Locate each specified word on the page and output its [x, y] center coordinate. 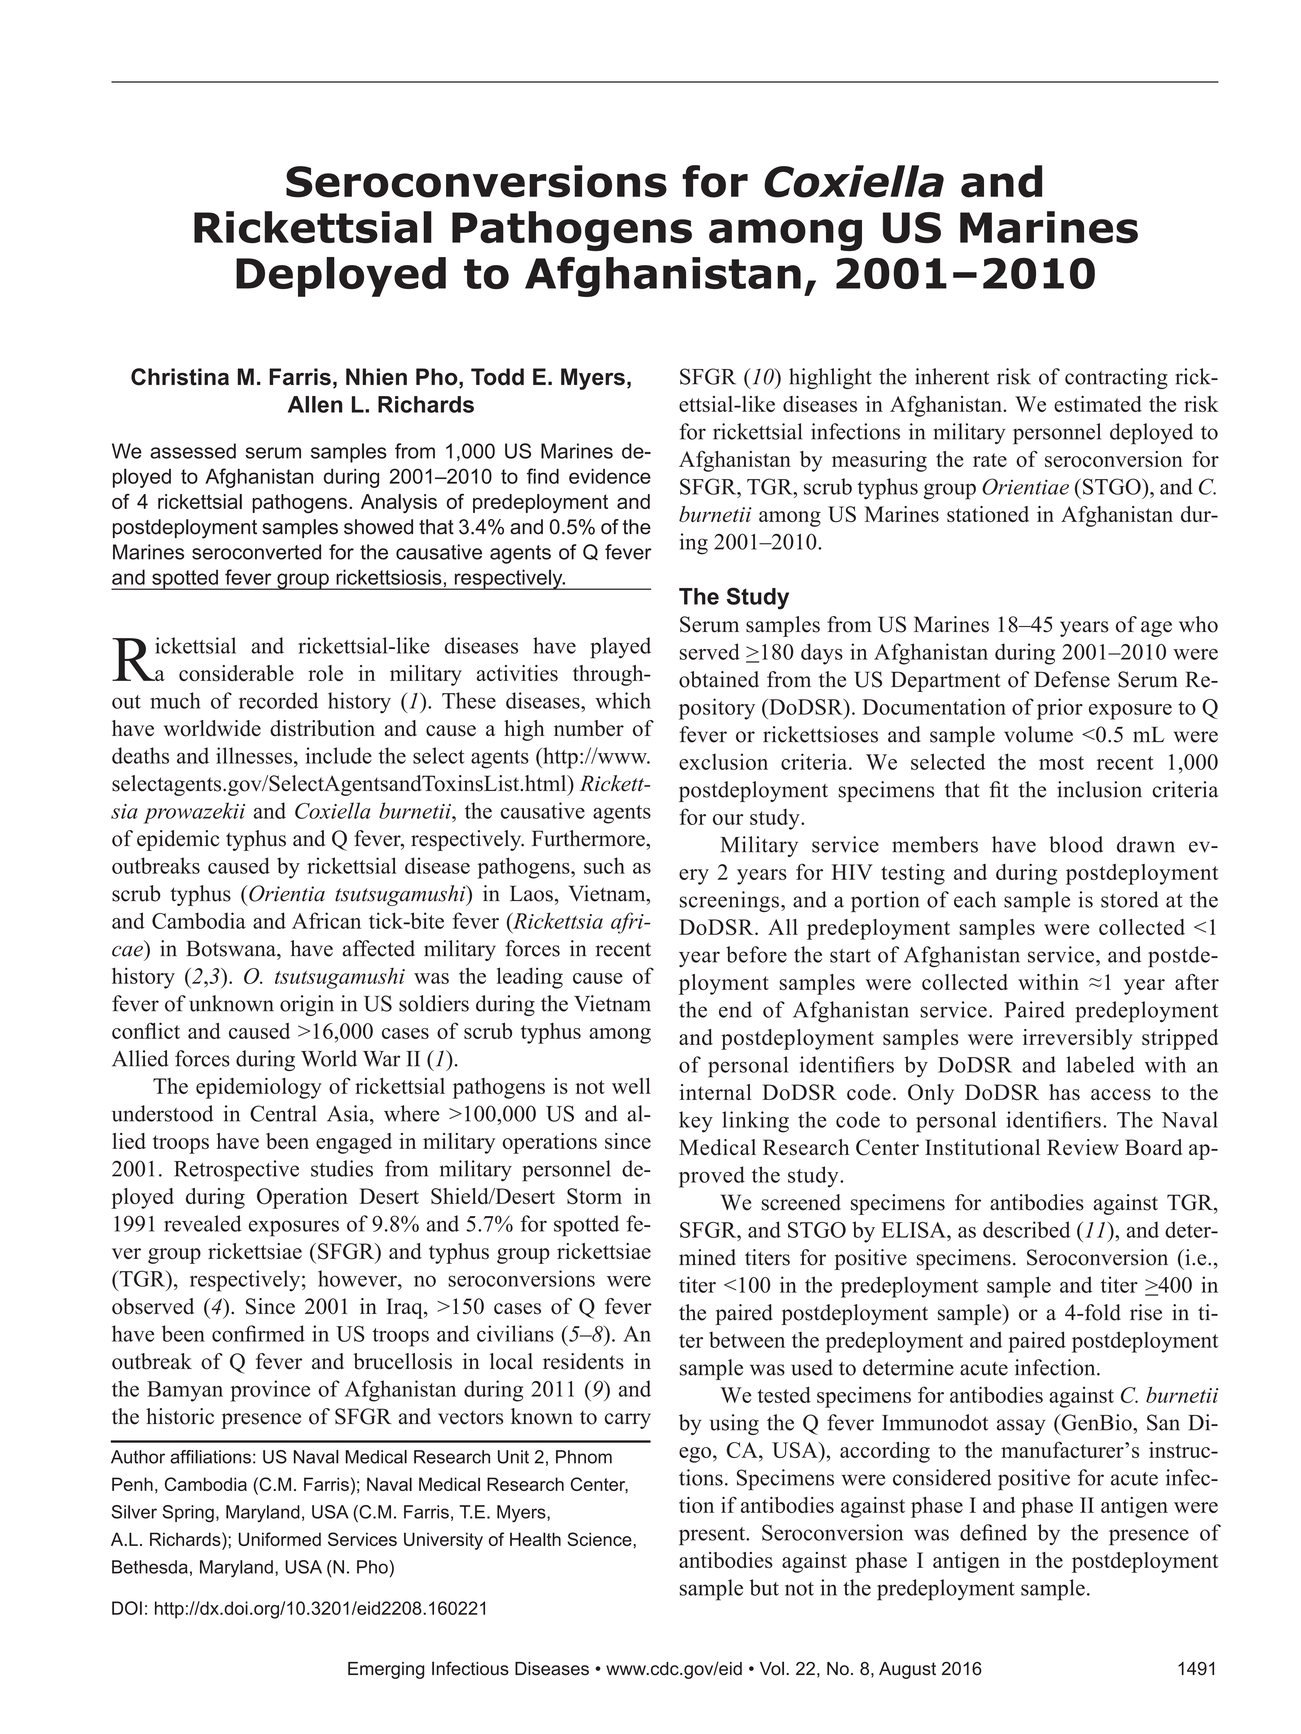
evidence [610, 476]
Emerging [386, 1670]
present [713, 1536]
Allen [315, 404]
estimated [1098, 404]
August [907, 1670]
